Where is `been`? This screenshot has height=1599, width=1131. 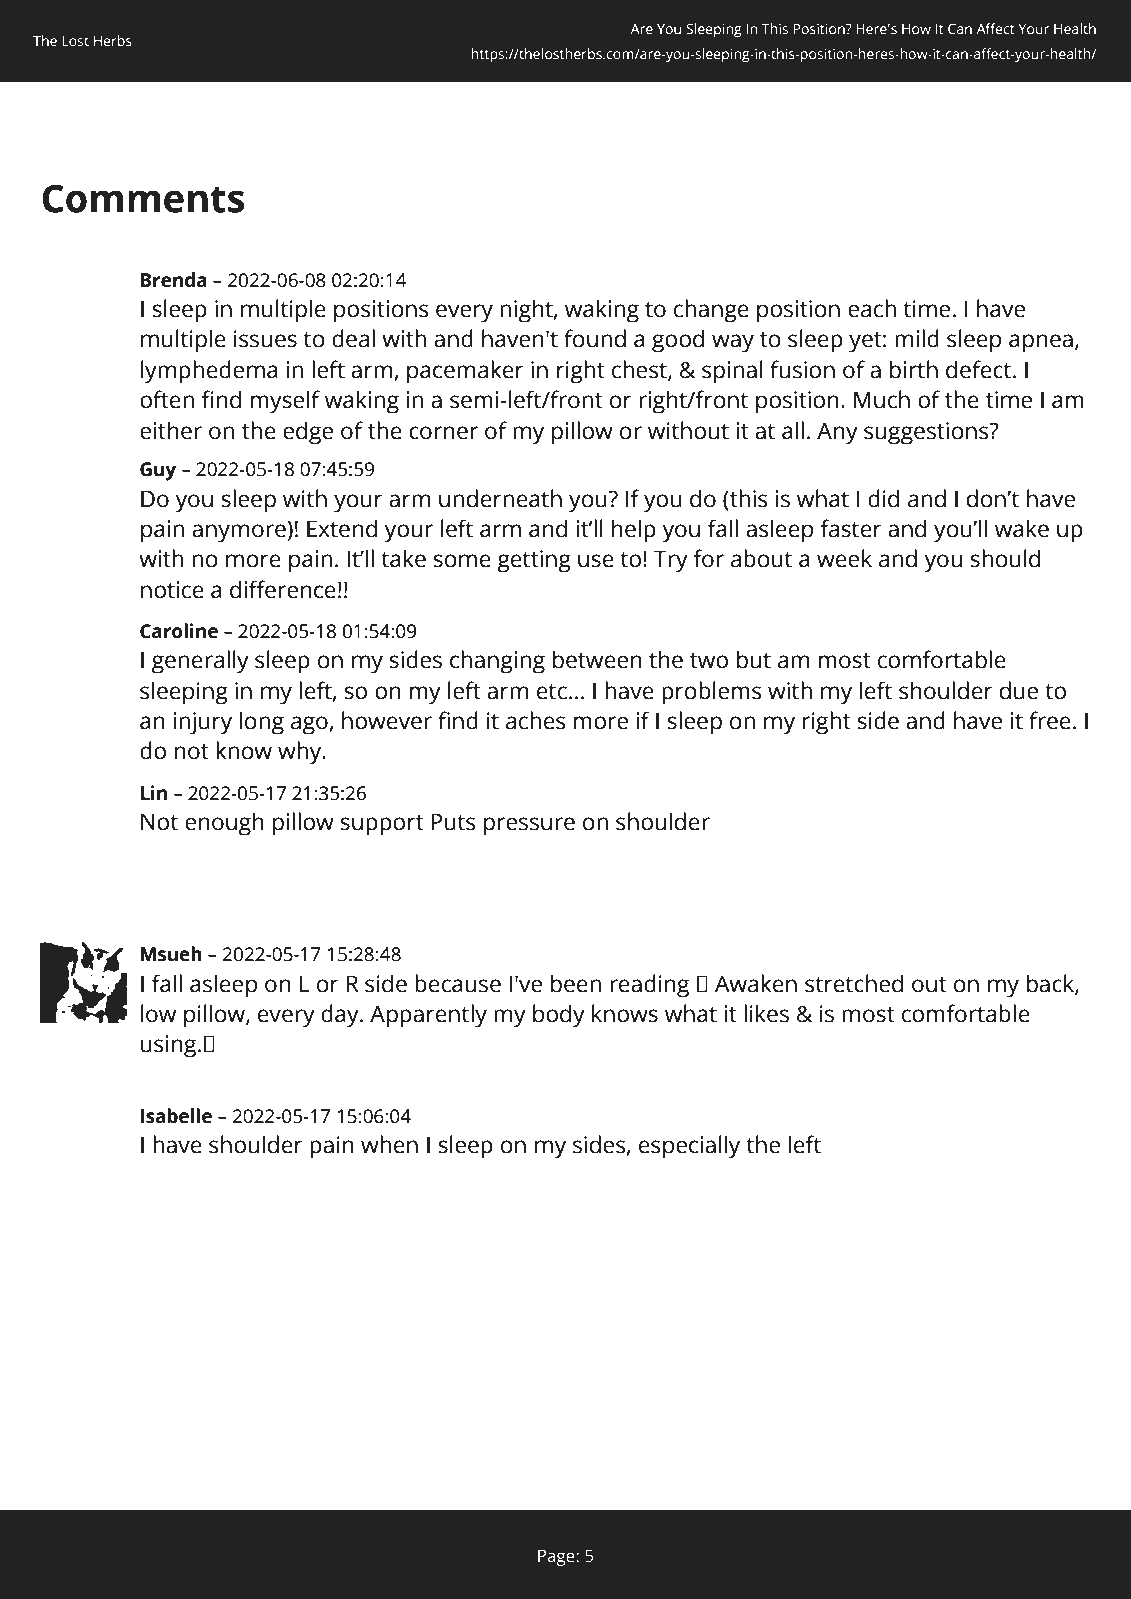 been is located at coordinates (576, 983).
